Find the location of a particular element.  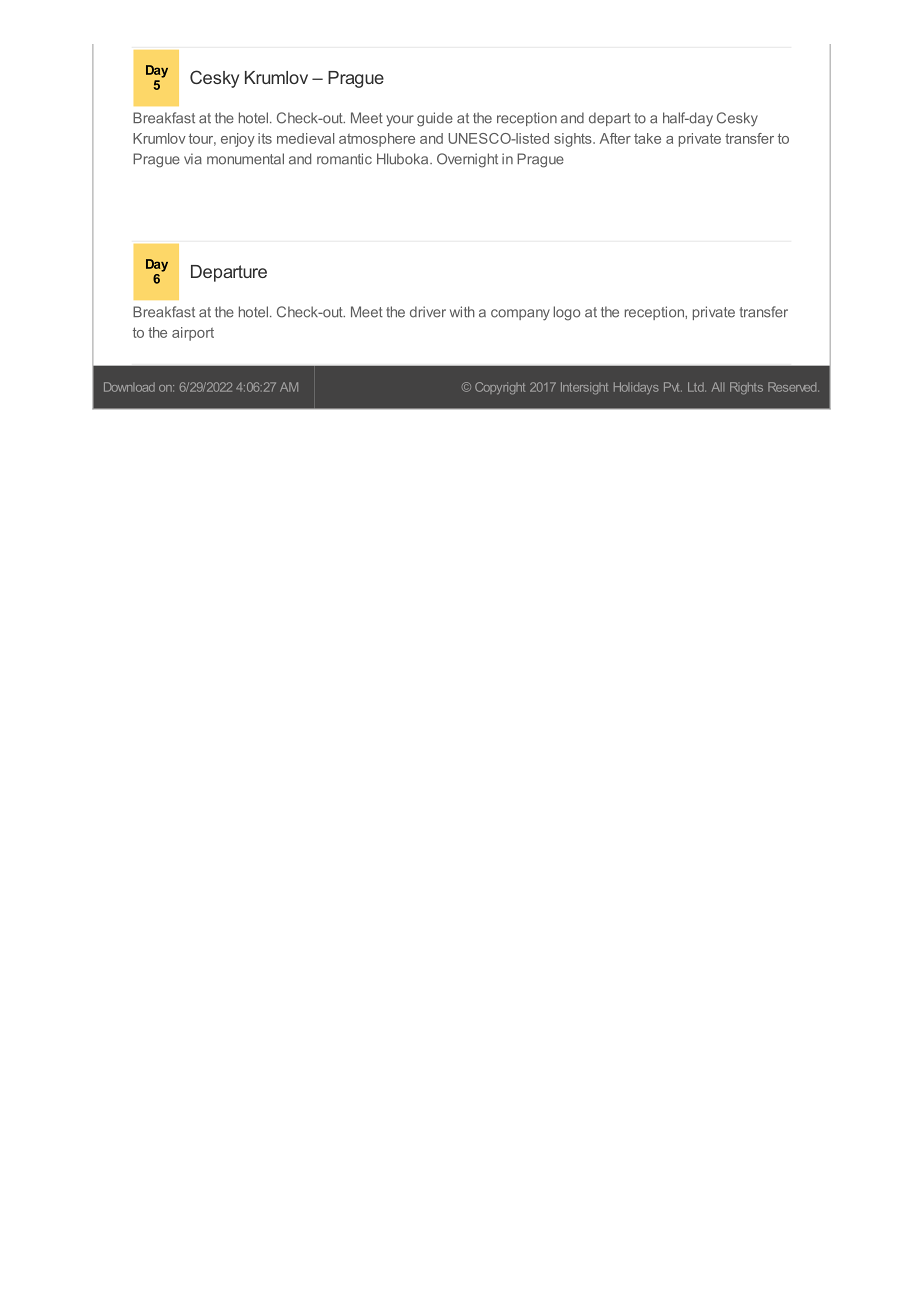

Copyright is located at coordinates (500, 388).
